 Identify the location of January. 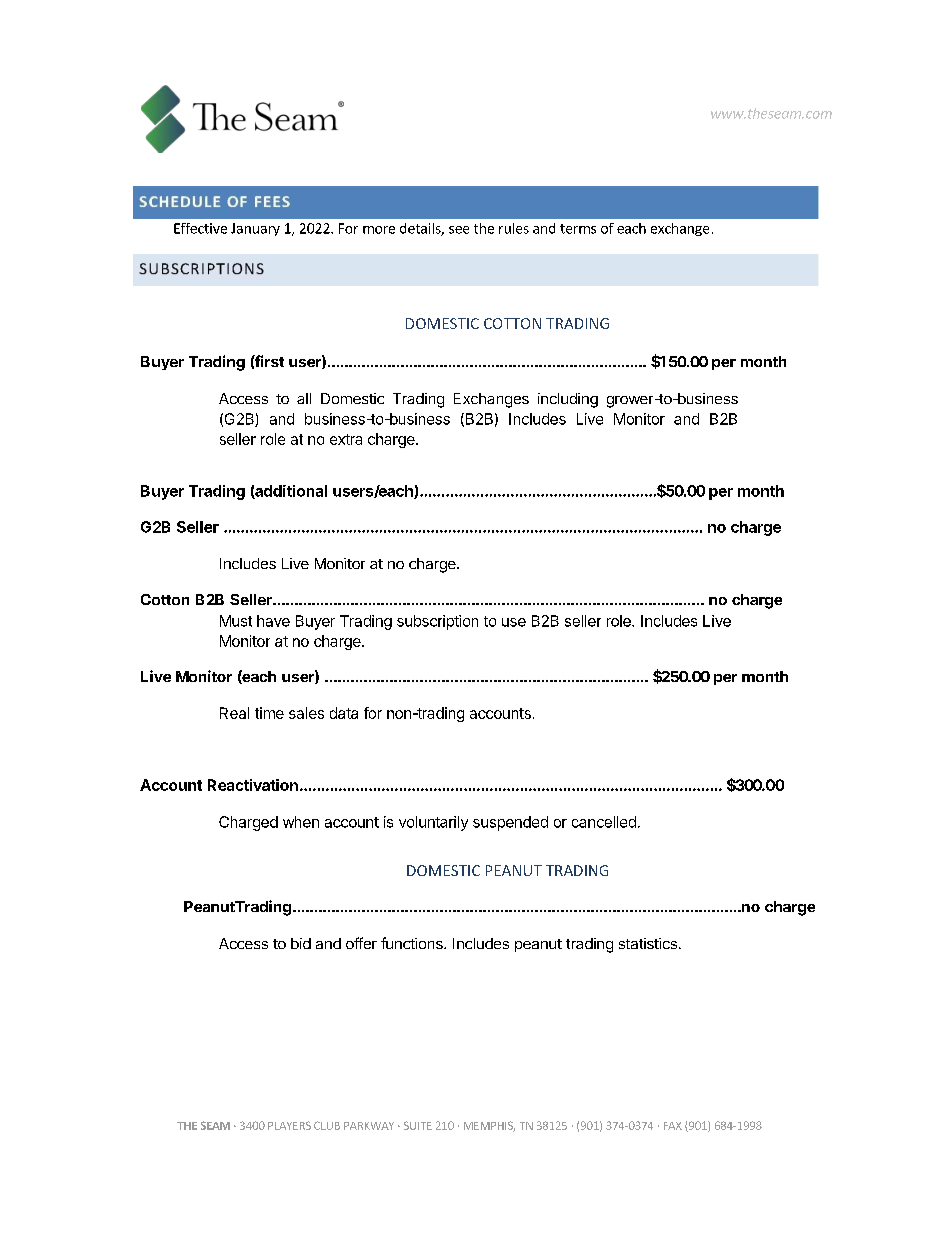
(255, 229).
